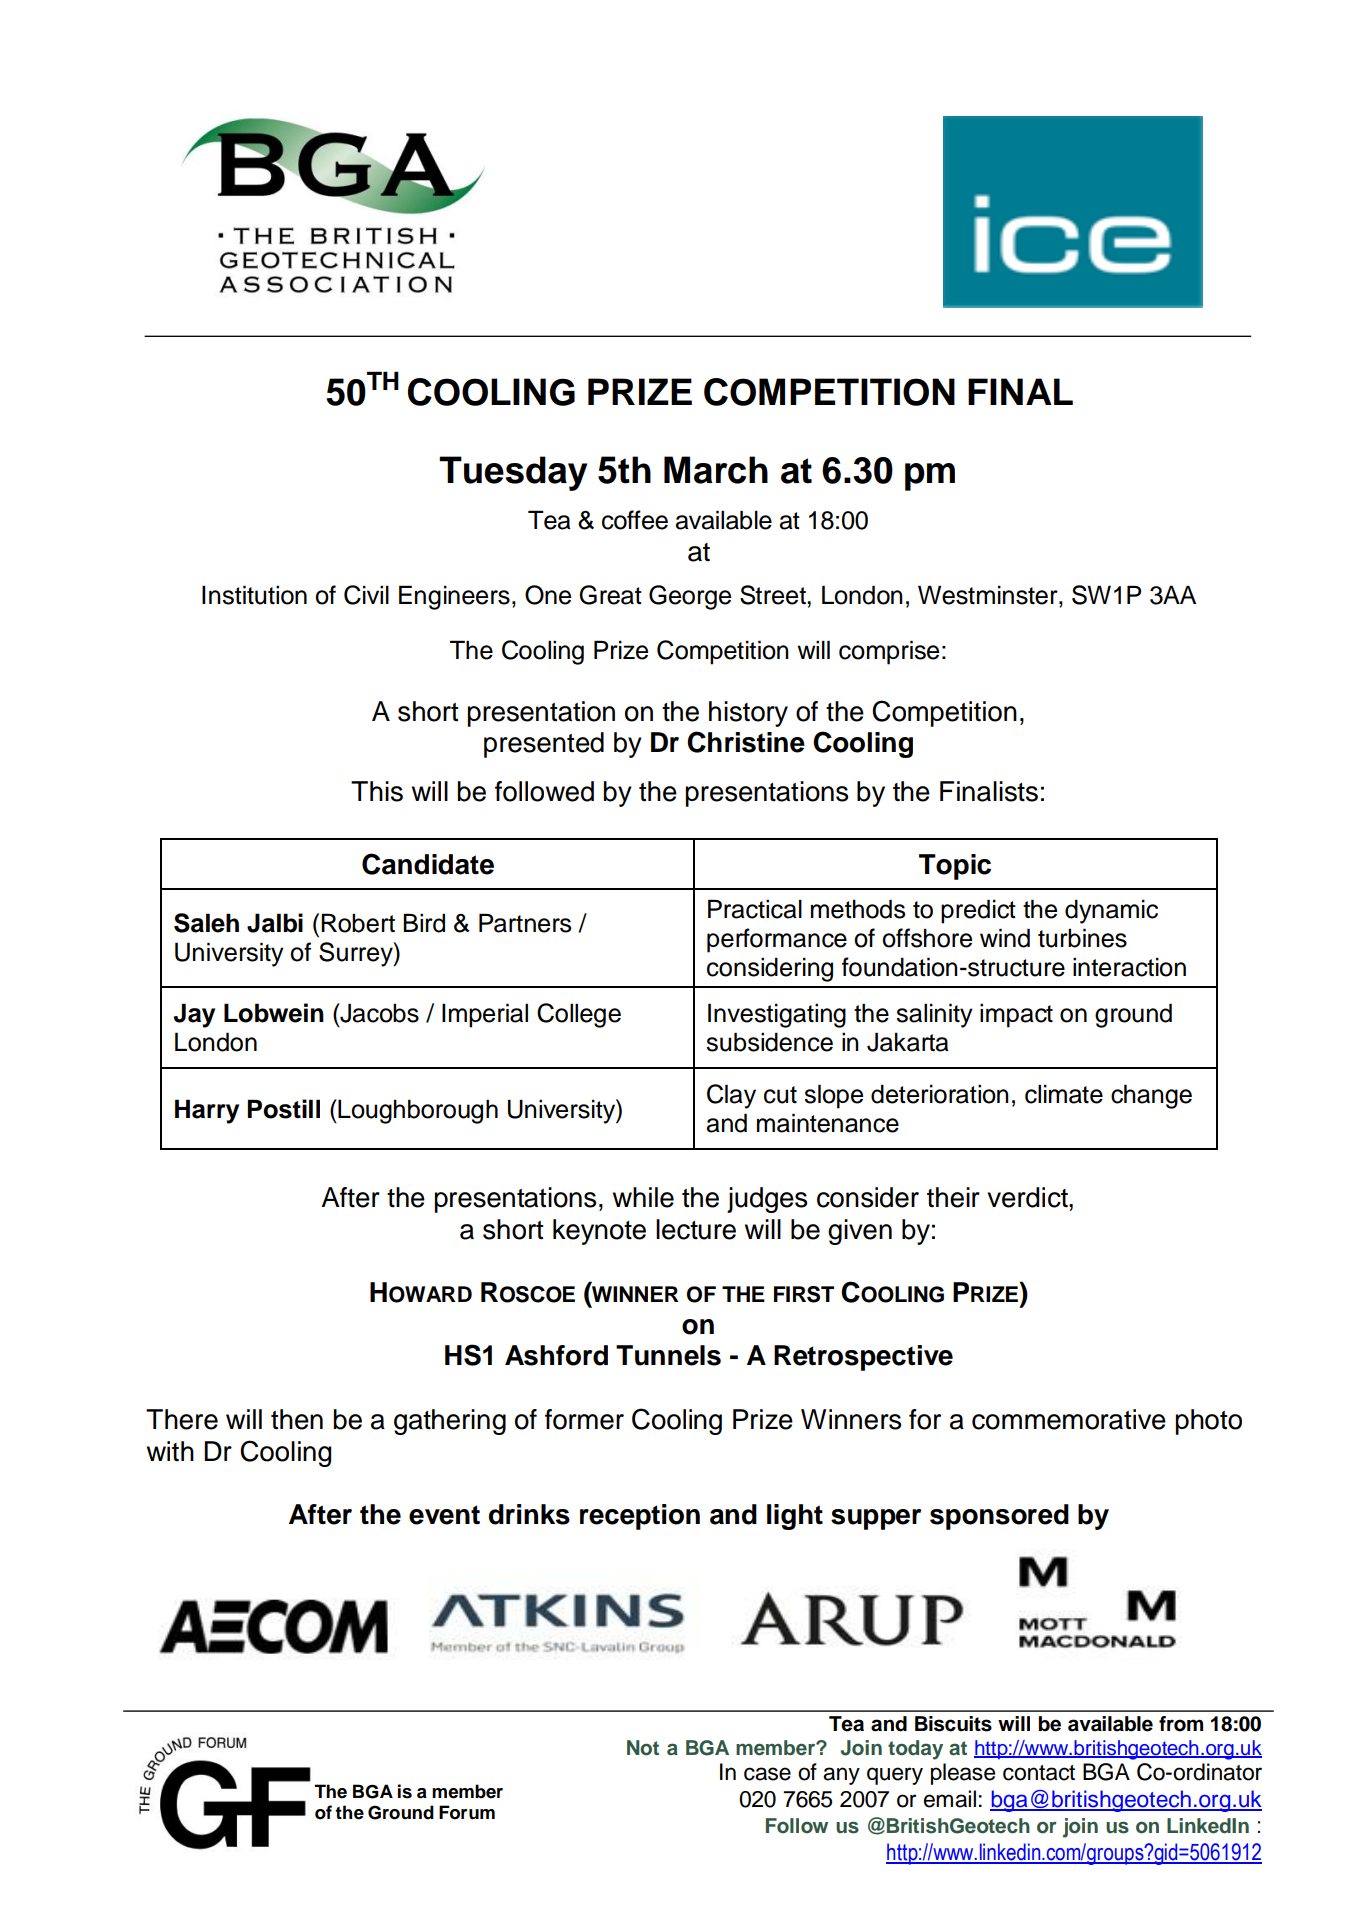 The image size is (1364, 1931). I want to click on coffee, so click(635, 520).
